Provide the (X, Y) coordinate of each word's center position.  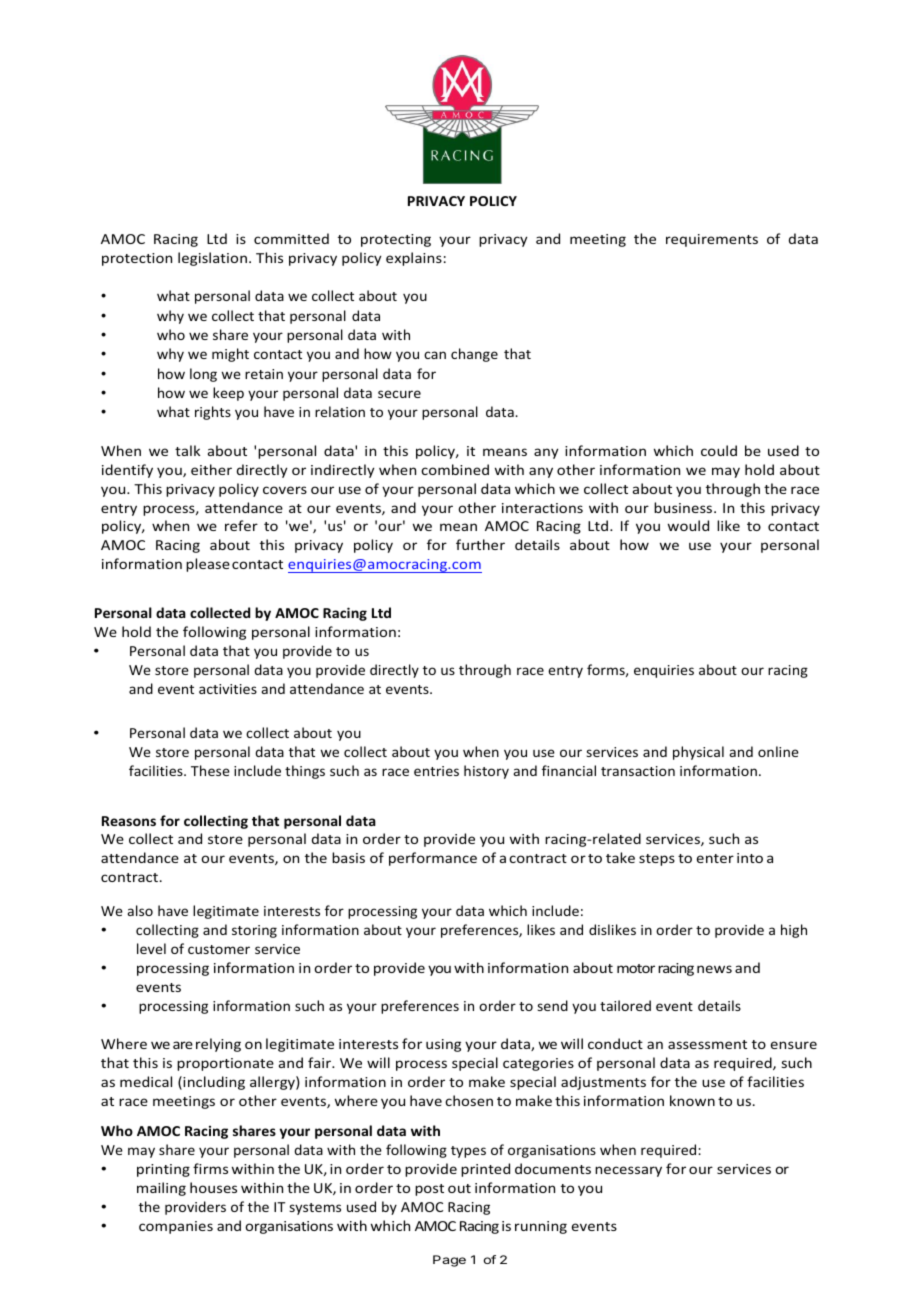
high (794, 931)
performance (433, 859)
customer (219, 949)
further (480, 544)
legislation (212, 259)
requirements (712, 240)
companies (176, 1227)
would (688, 525)
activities (228, 689)
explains (414, 259)
